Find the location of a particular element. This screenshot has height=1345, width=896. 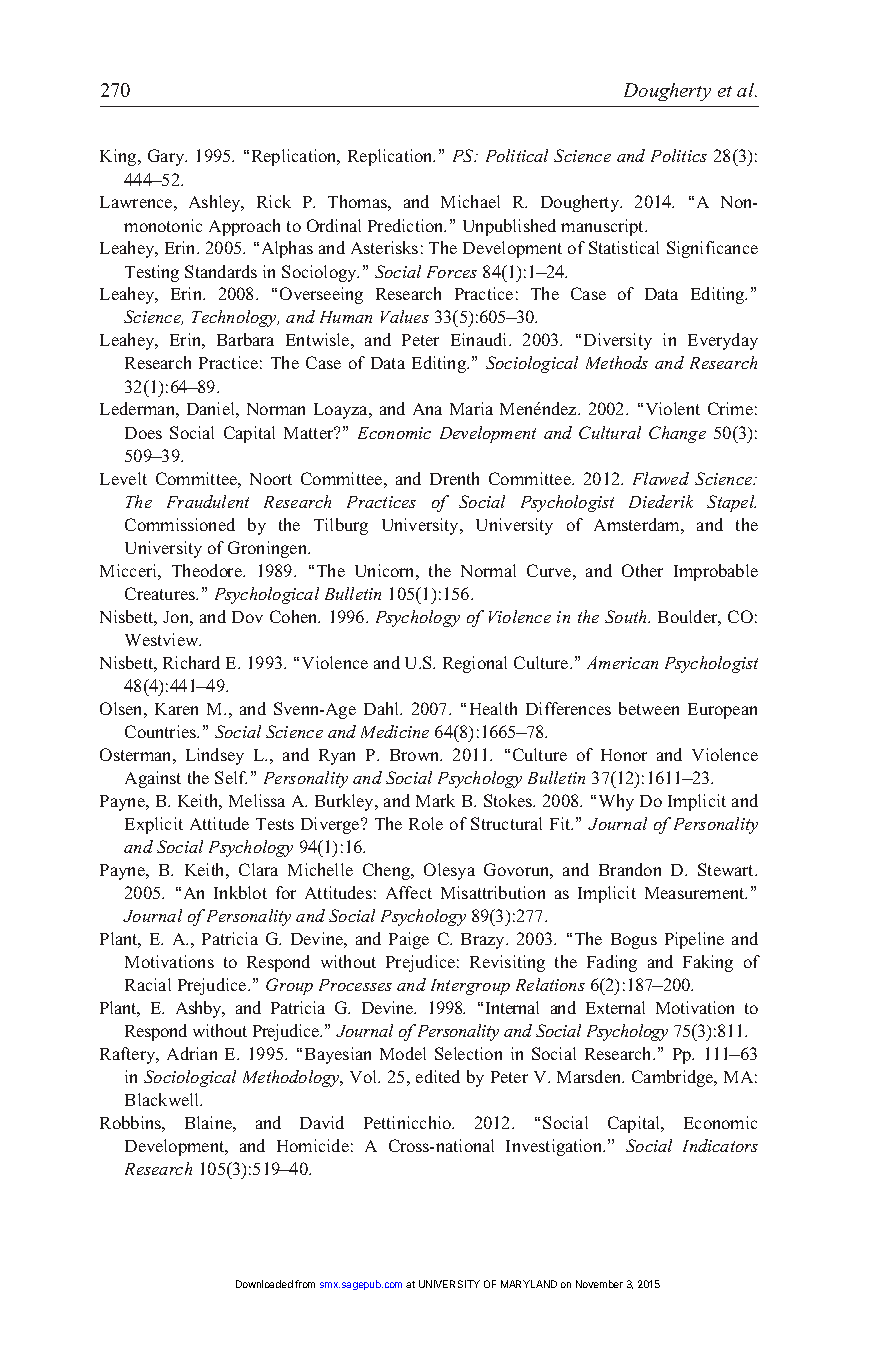

Michael is located at coordinates (470, 201).
